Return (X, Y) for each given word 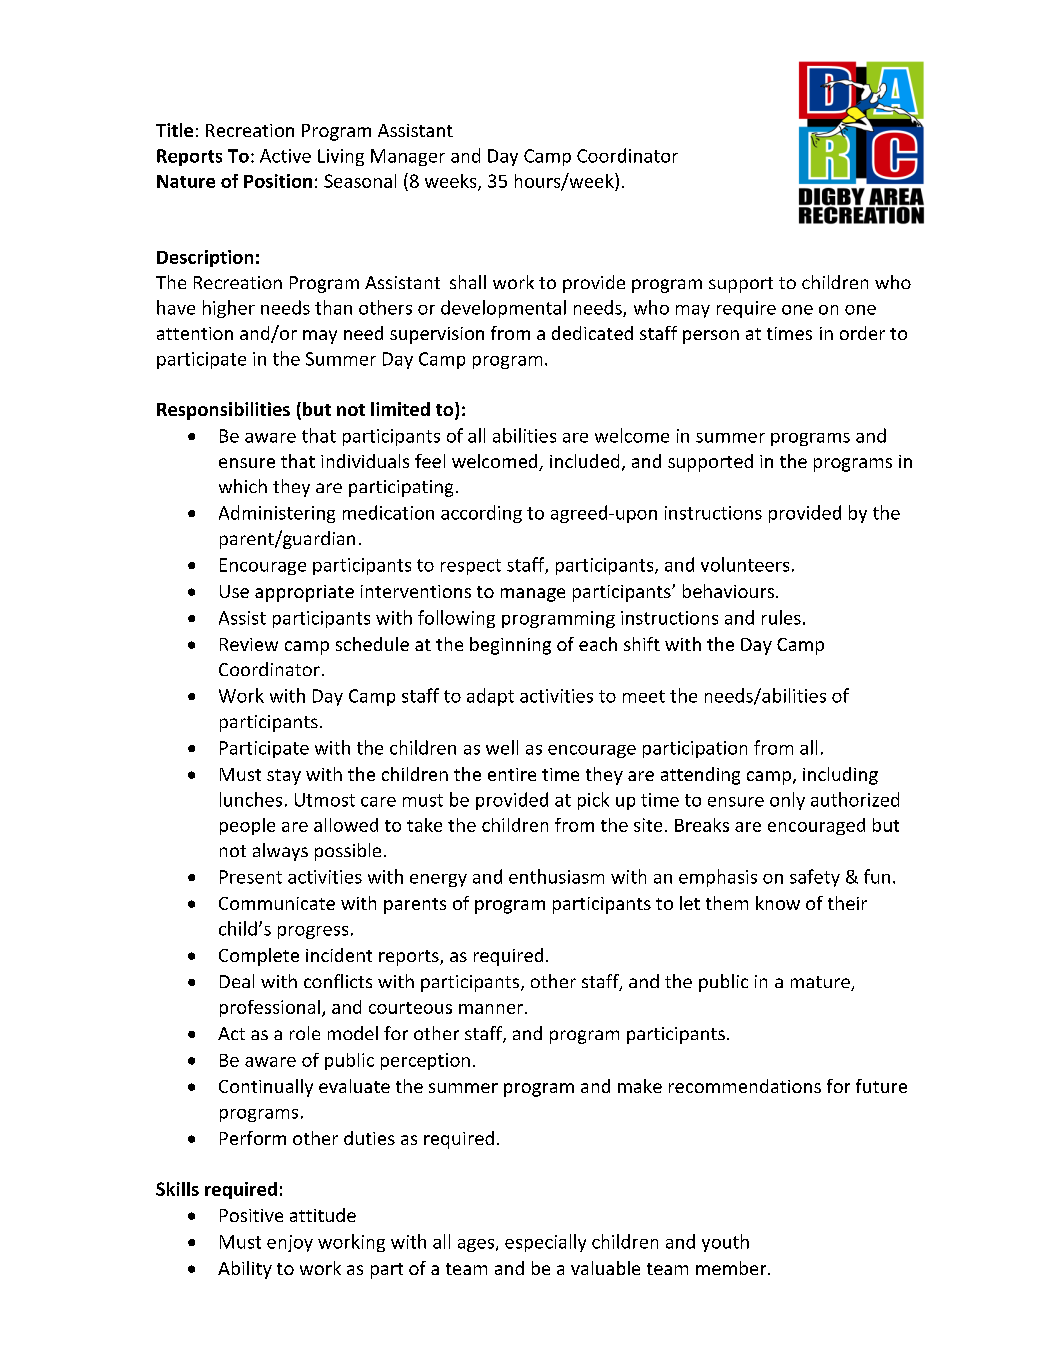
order (862, 333)
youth (725, 1243)
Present (251, 877)
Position (278, 181)
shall (468, 282)
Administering (277, 514)
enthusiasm (556, 876)
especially (545, 1243)
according (481, 514)
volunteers (745, 564)
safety (815, 878)
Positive (251, 1215)
